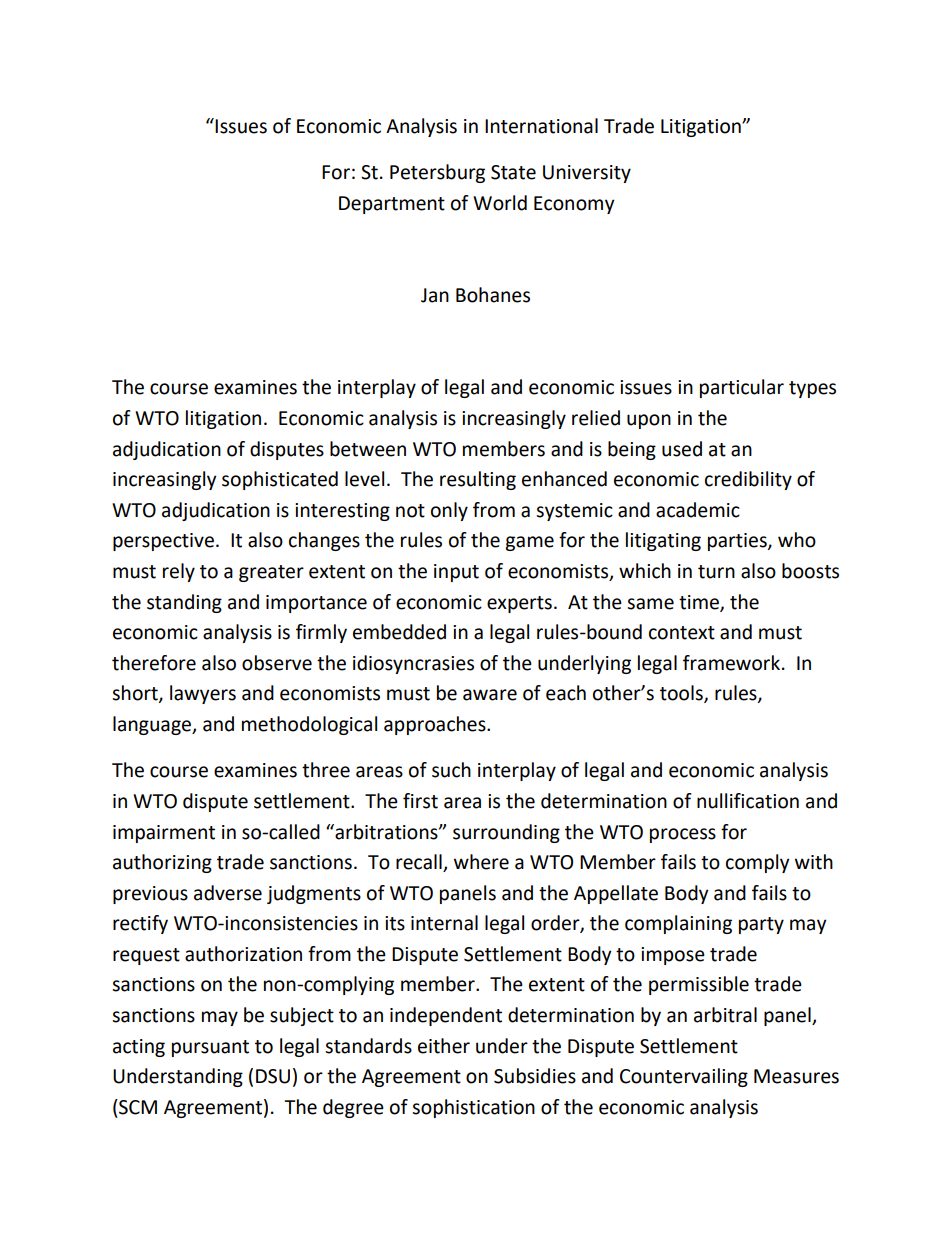  I want to click on Petersburg, so click(437, 173).
